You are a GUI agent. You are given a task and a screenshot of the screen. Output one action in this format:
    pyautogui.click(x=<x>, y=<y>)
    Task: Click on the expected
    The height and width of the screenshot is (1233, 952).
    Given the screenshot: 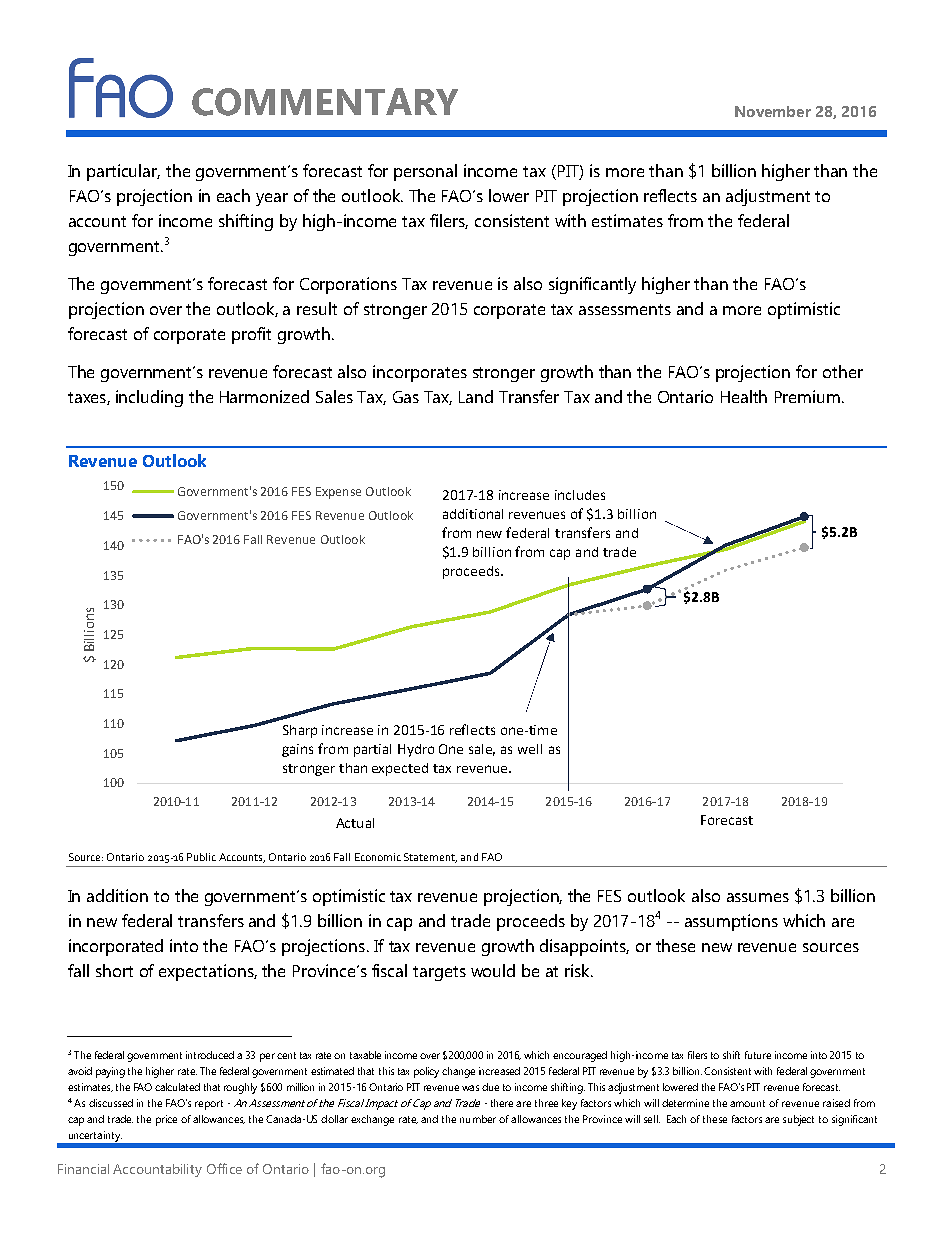 What is the action you would take?
    pyautogui.click(x=400, y=769)
